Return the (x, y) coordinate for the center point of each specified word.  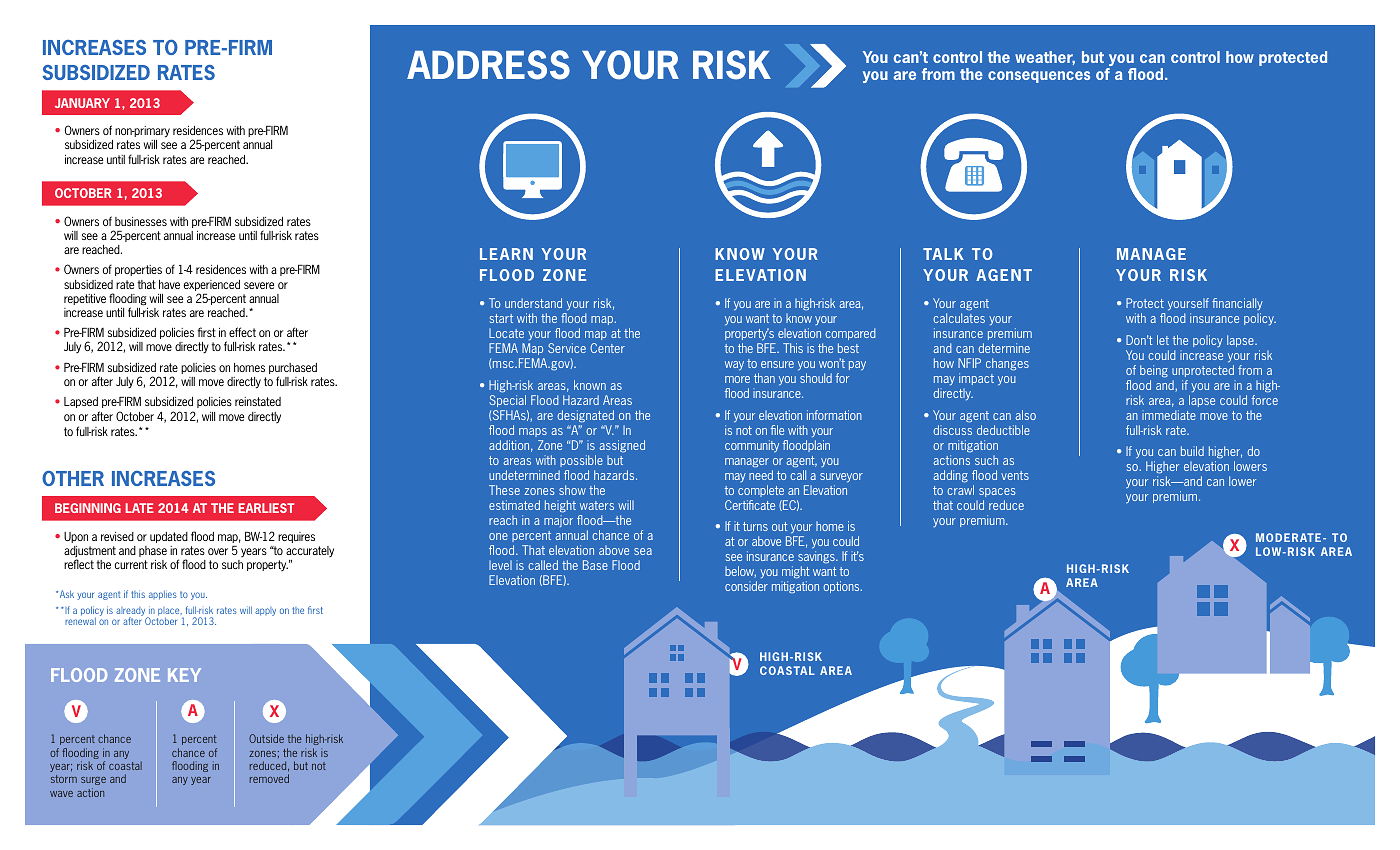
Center (607, 348)
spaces (997, 492)
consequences (1039, 77)
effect (242, 332)
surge (93, 781)
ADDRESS (488, 65)
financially (1237, 306)
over (218, 551)
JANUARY (82, 103)
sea (643, 551)
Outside (266, 738)
